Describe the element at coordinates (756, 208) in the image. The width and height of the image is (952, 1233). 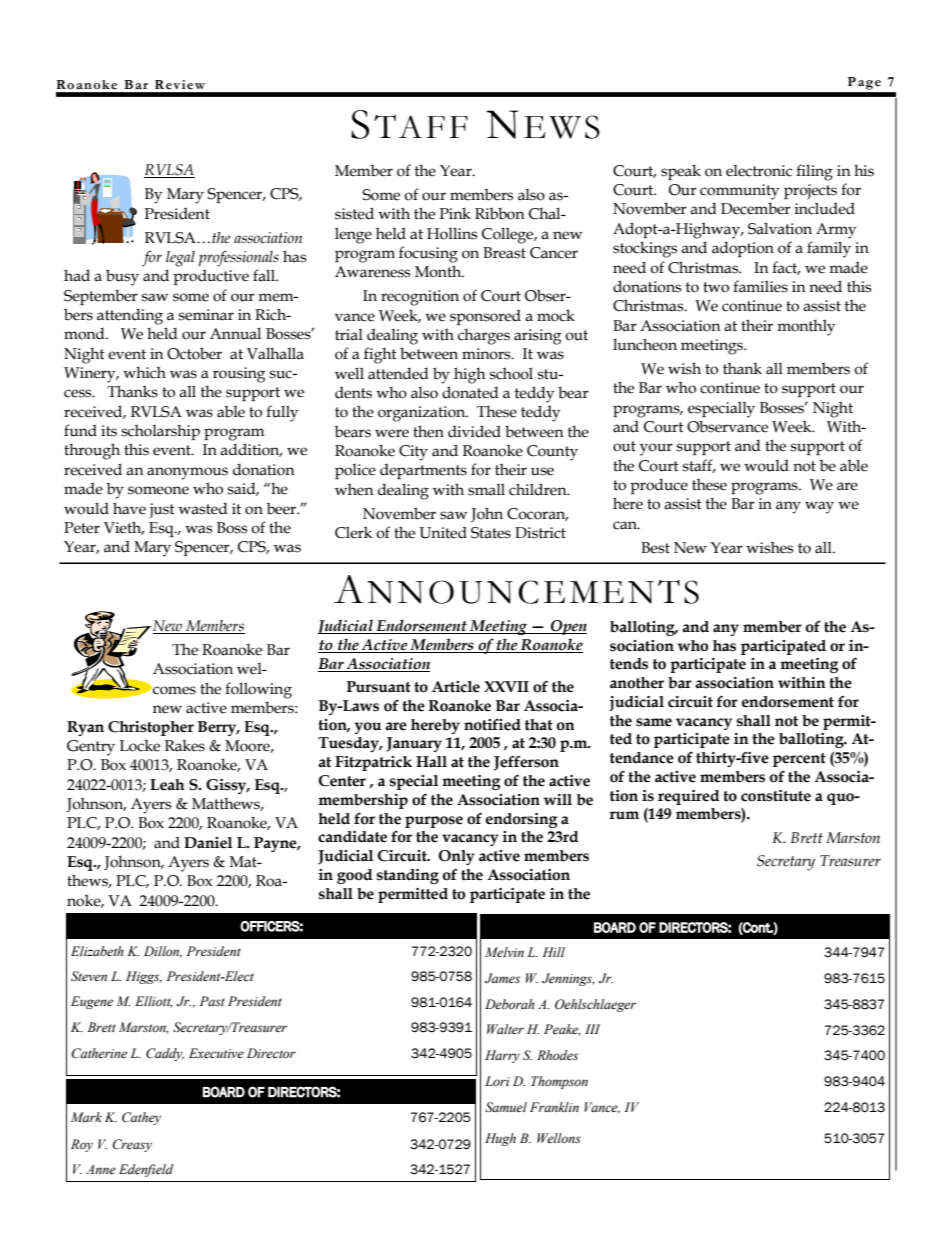
I see `December` at that location.
